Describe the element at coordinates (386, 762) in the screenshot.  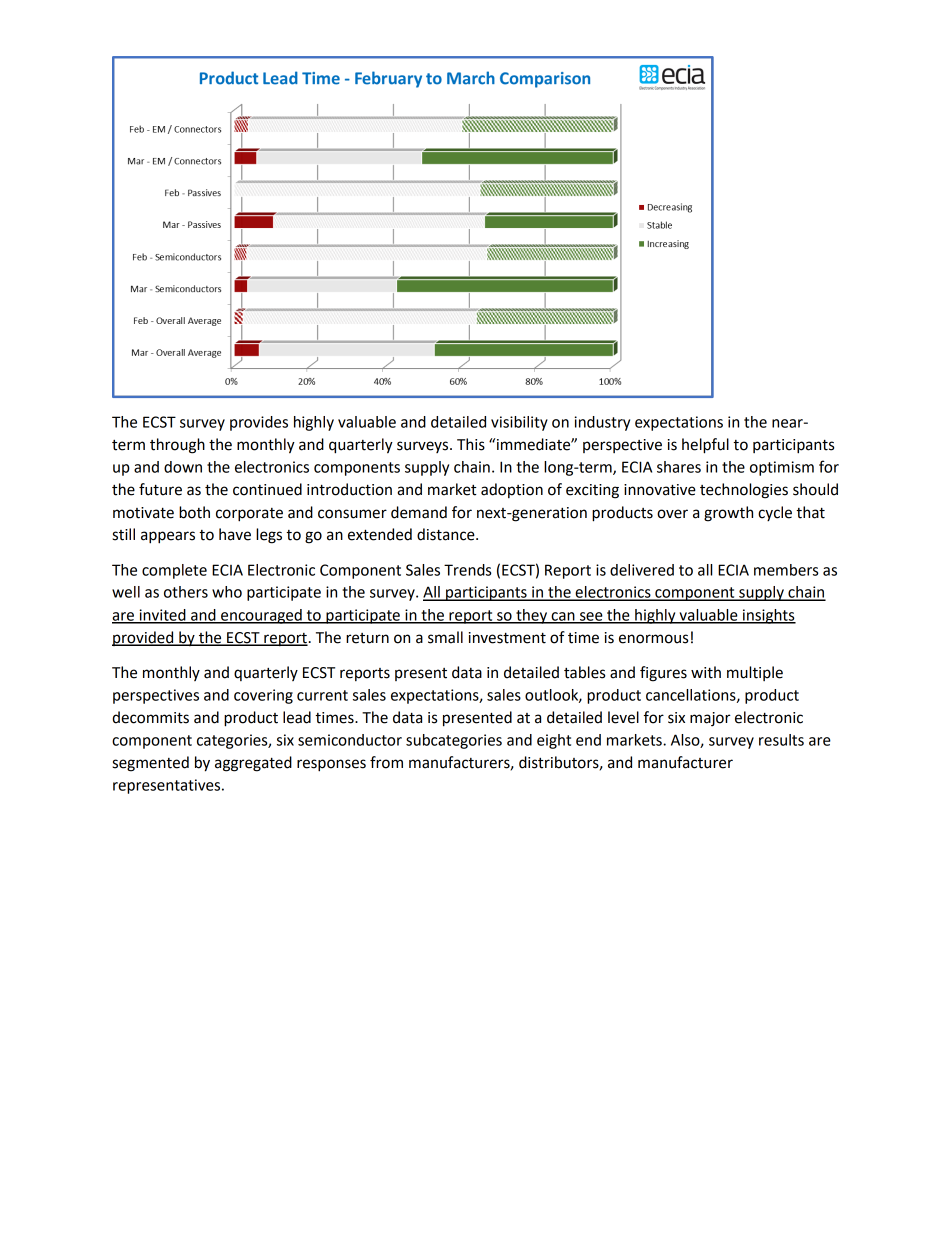
I see `from` at that location.
